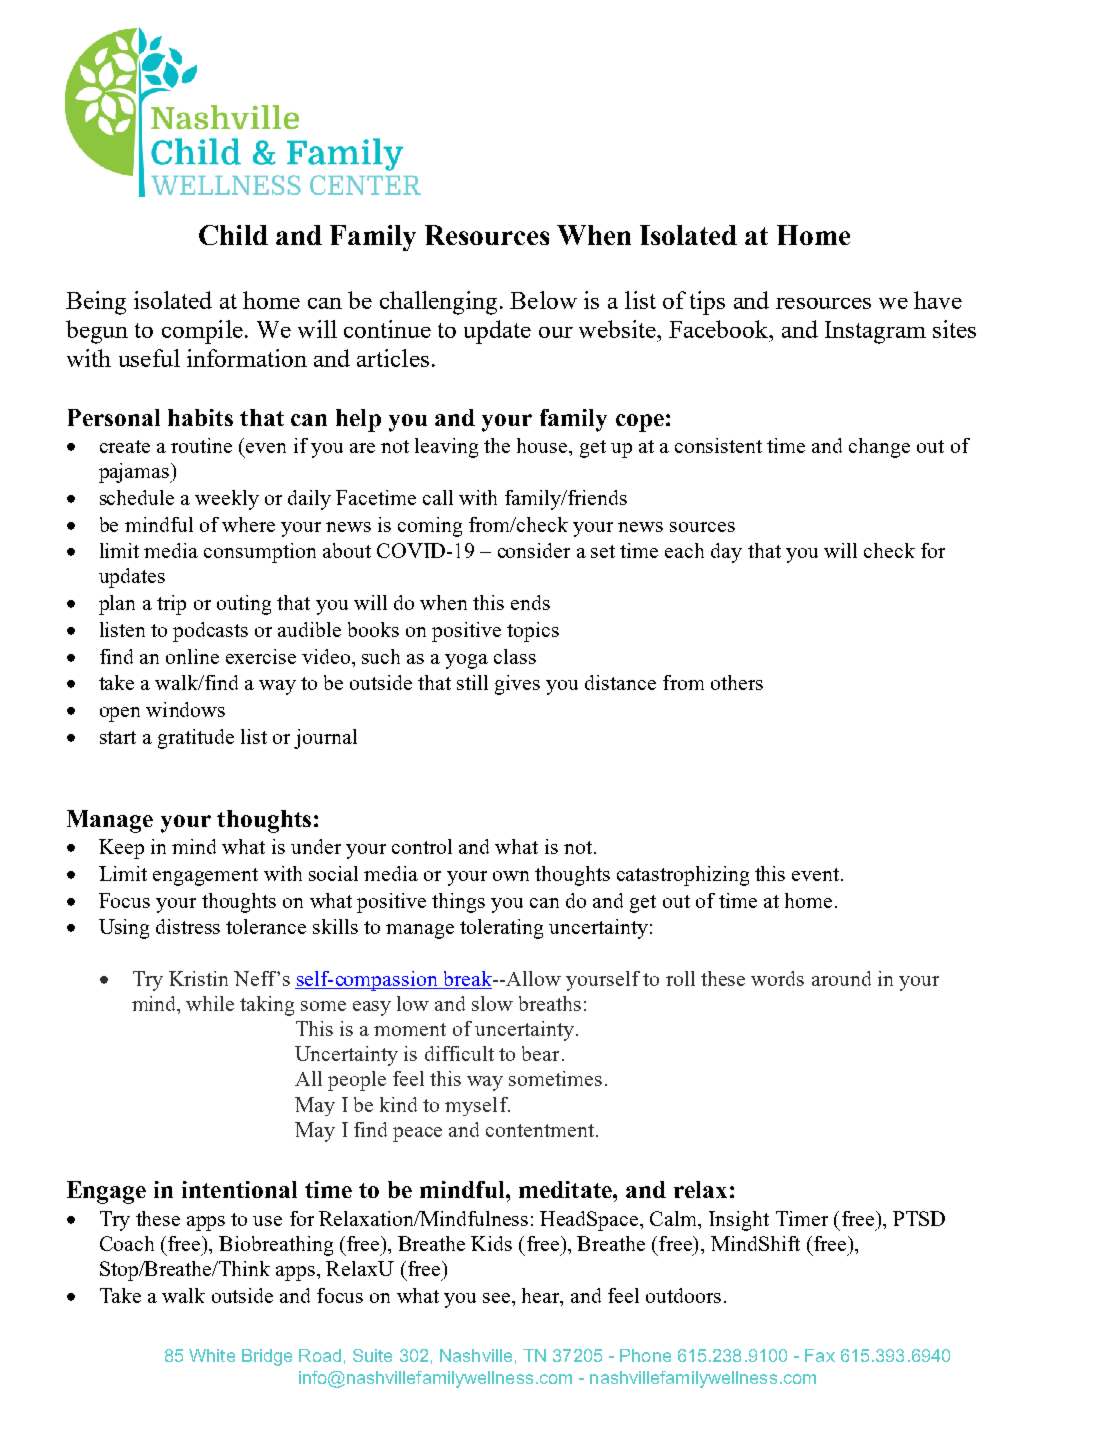 Image resolution: width=1114 pixels, height=1442 pixels. Describe the element at coordinates (820, 1355) in the screenshot. I see `Fax` at that location.
